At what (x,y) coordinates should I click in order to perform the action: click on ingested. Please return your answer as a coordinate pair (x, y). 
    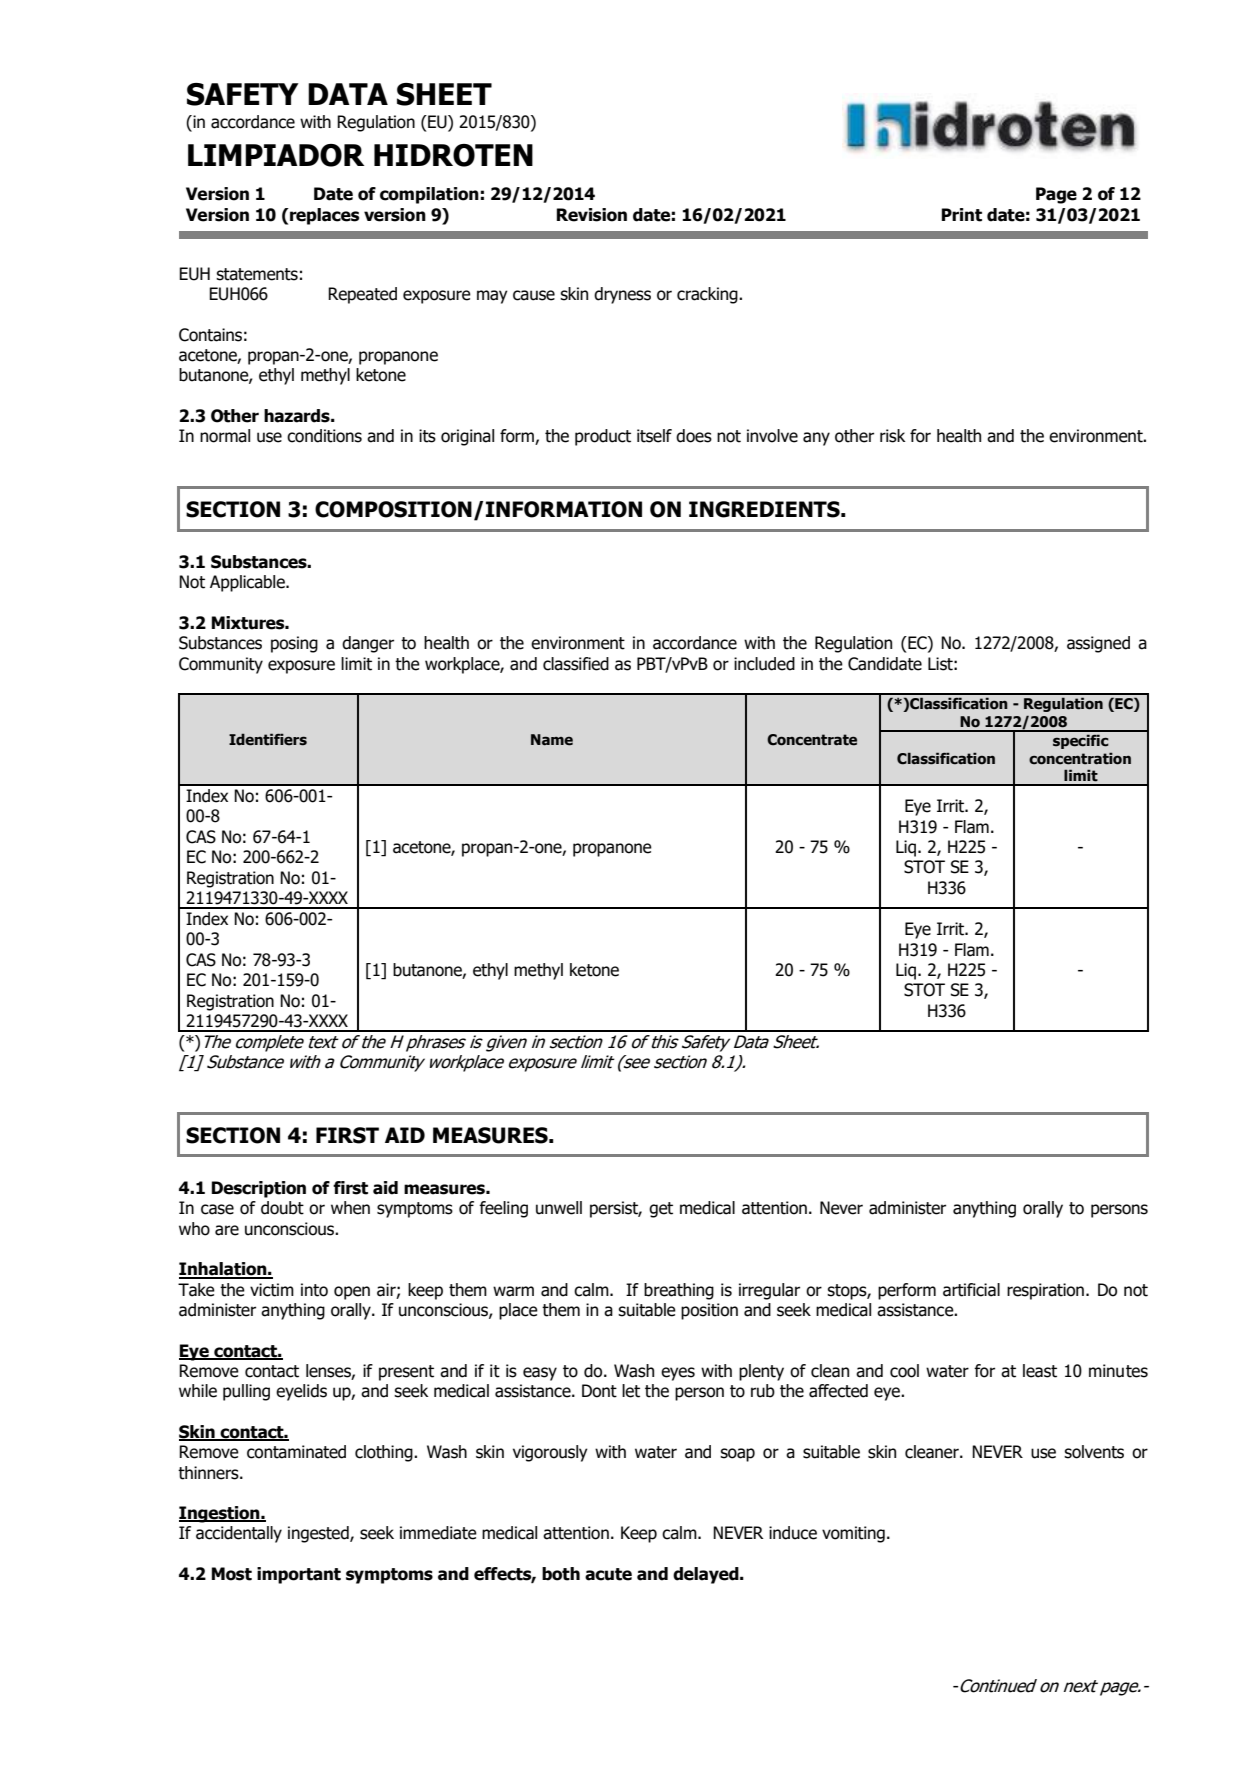
    Looking at the image, I should click on (319, 1534).
